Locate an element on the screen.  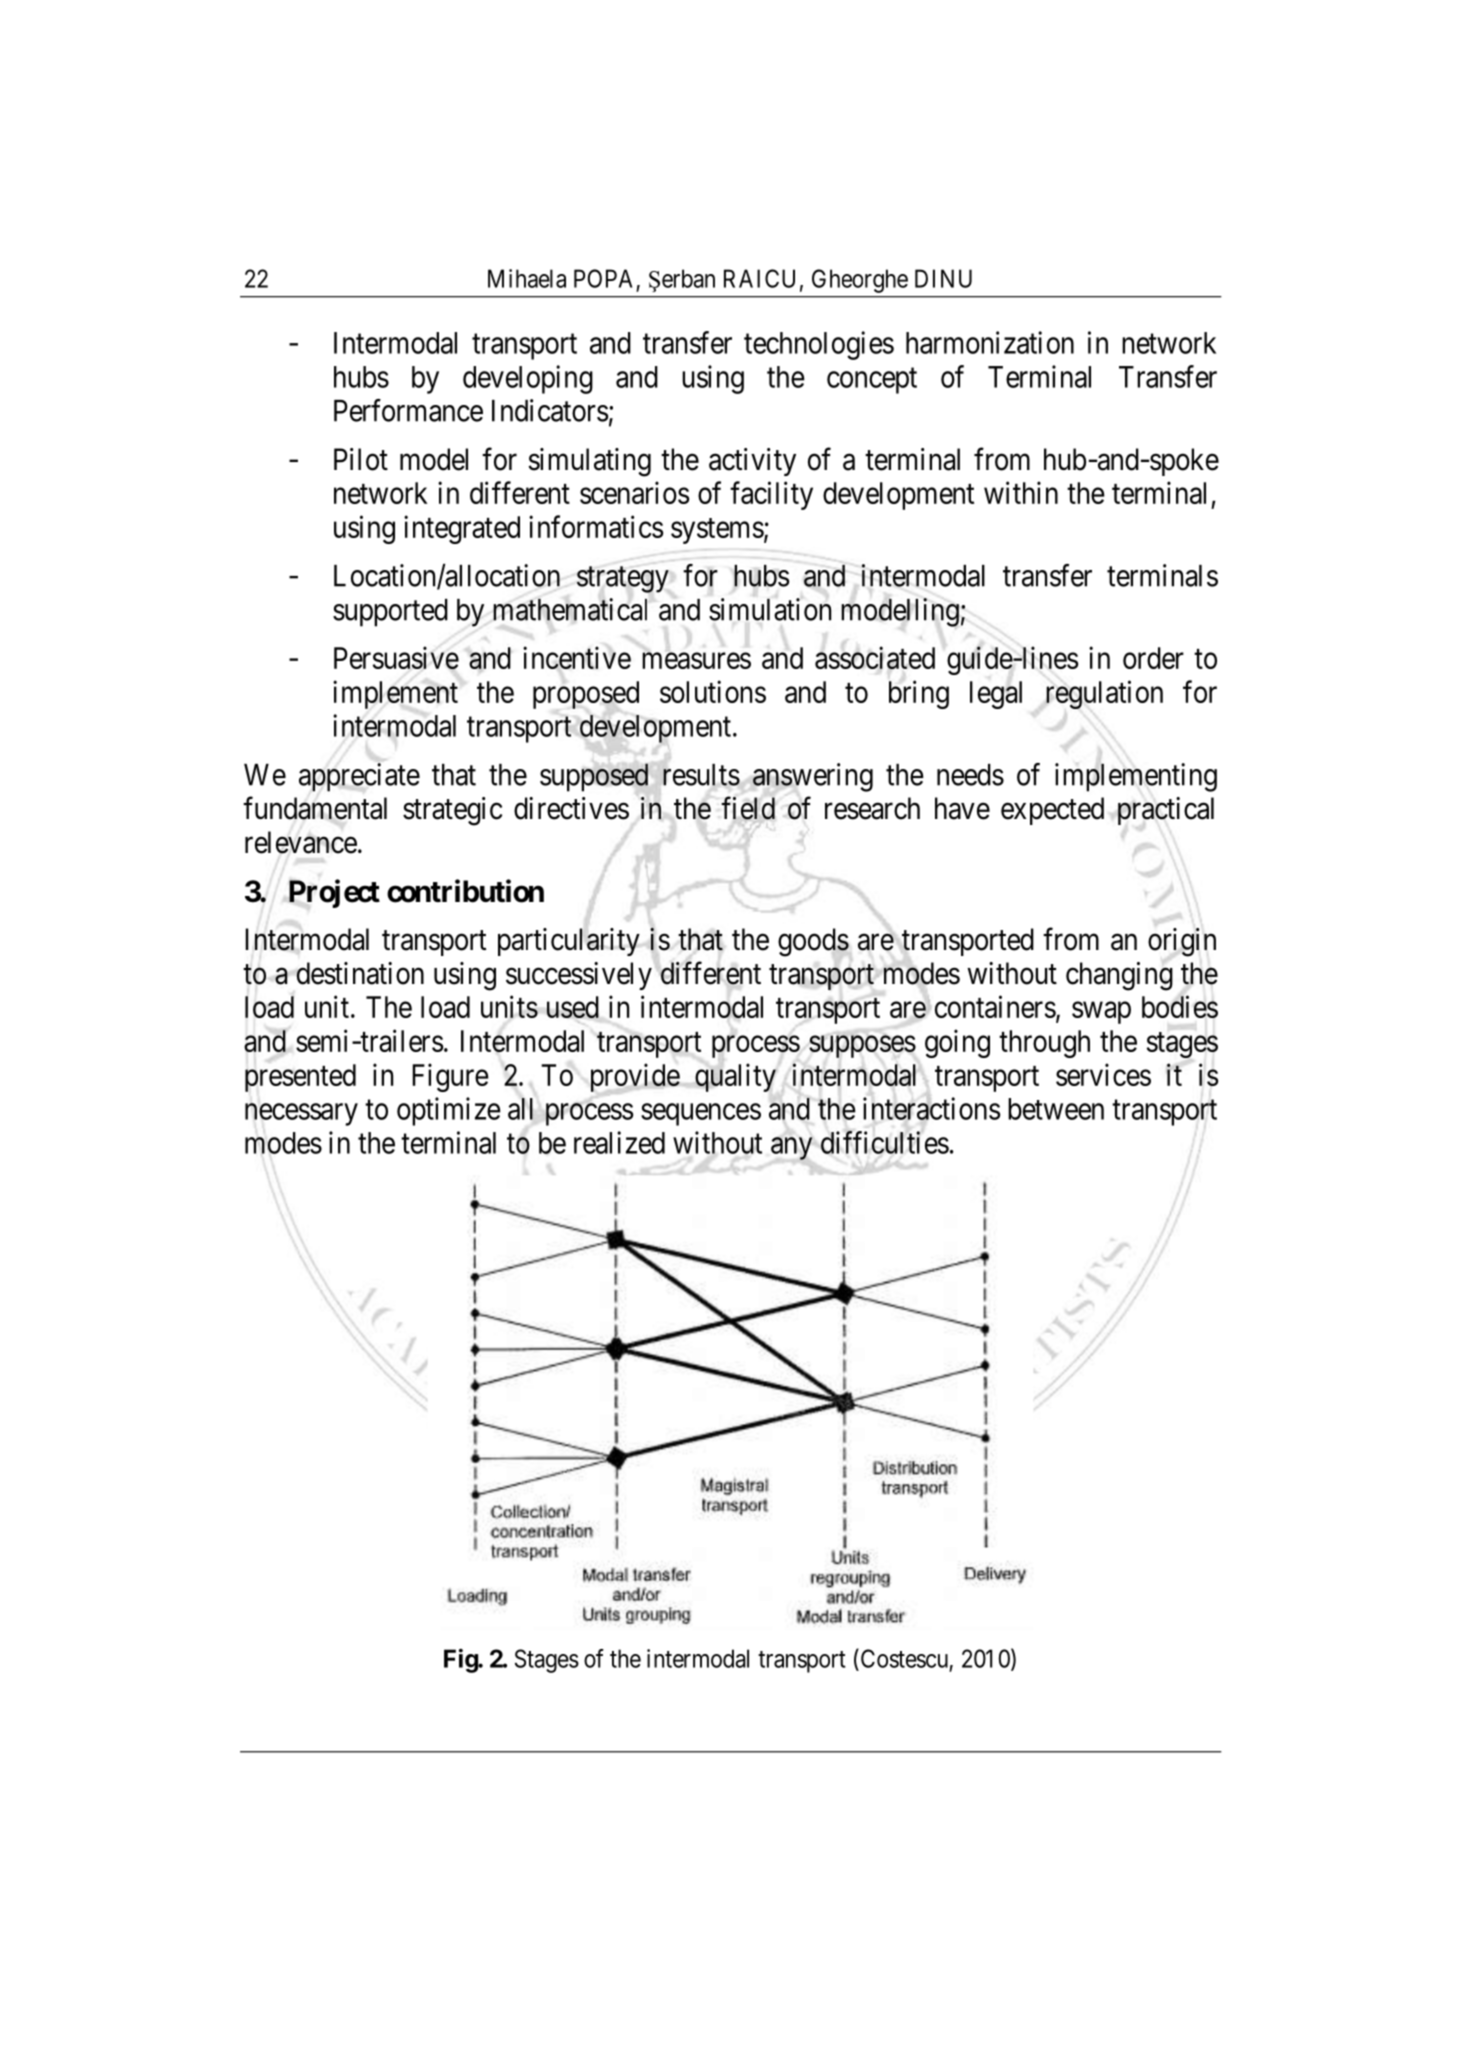
facility is located at coordinates (771, 495).
